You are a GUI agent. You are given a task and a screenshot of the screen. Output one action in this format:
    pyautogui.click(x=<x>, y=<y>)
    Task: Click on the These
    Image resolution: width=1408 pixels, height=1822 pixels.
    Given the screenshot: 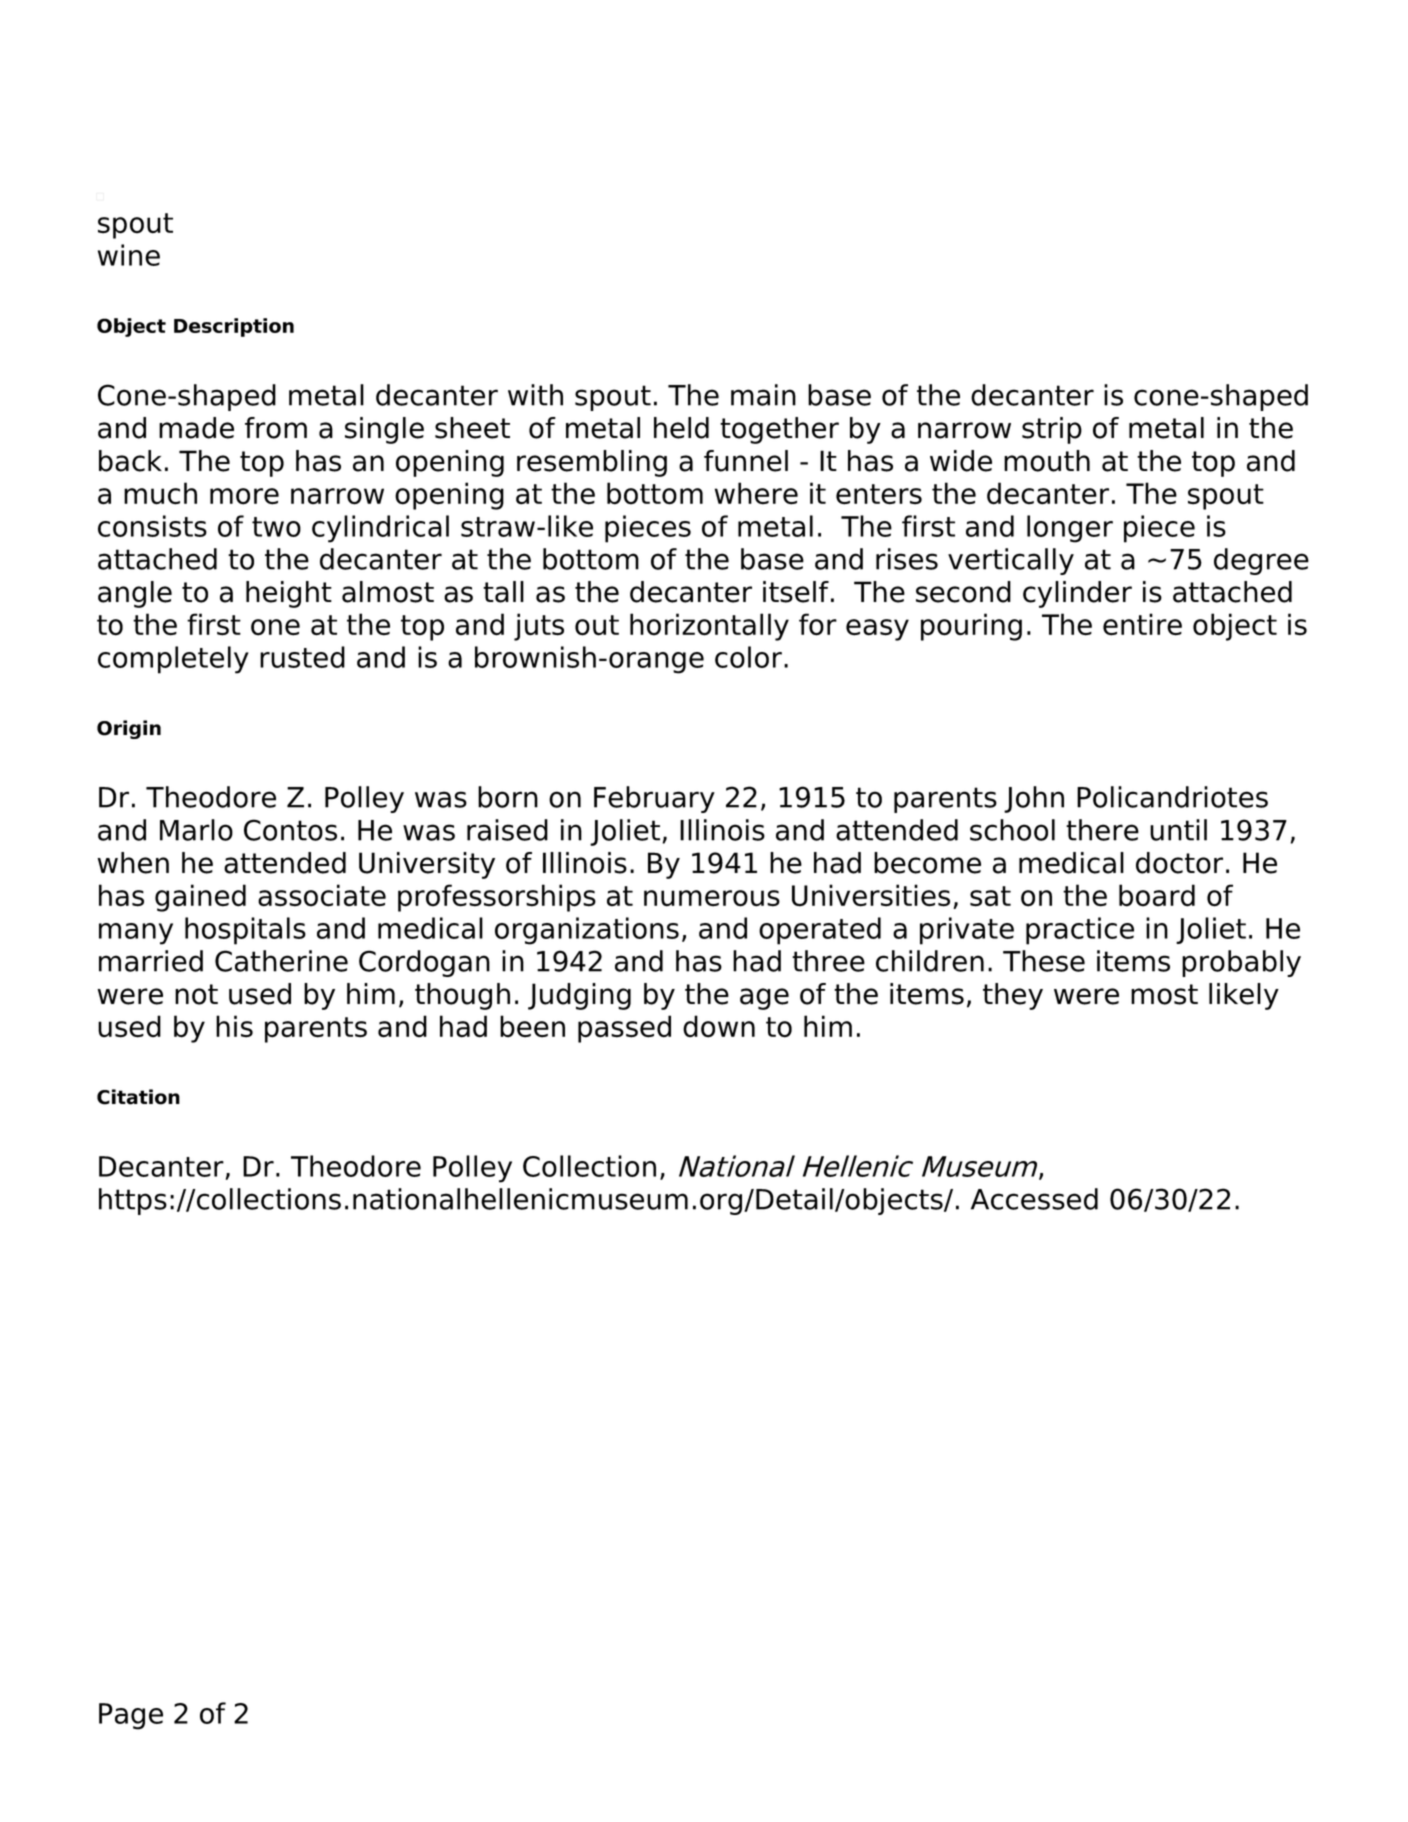 What is the action you would take?
    pyautogui.click(x=1044, y=961)
